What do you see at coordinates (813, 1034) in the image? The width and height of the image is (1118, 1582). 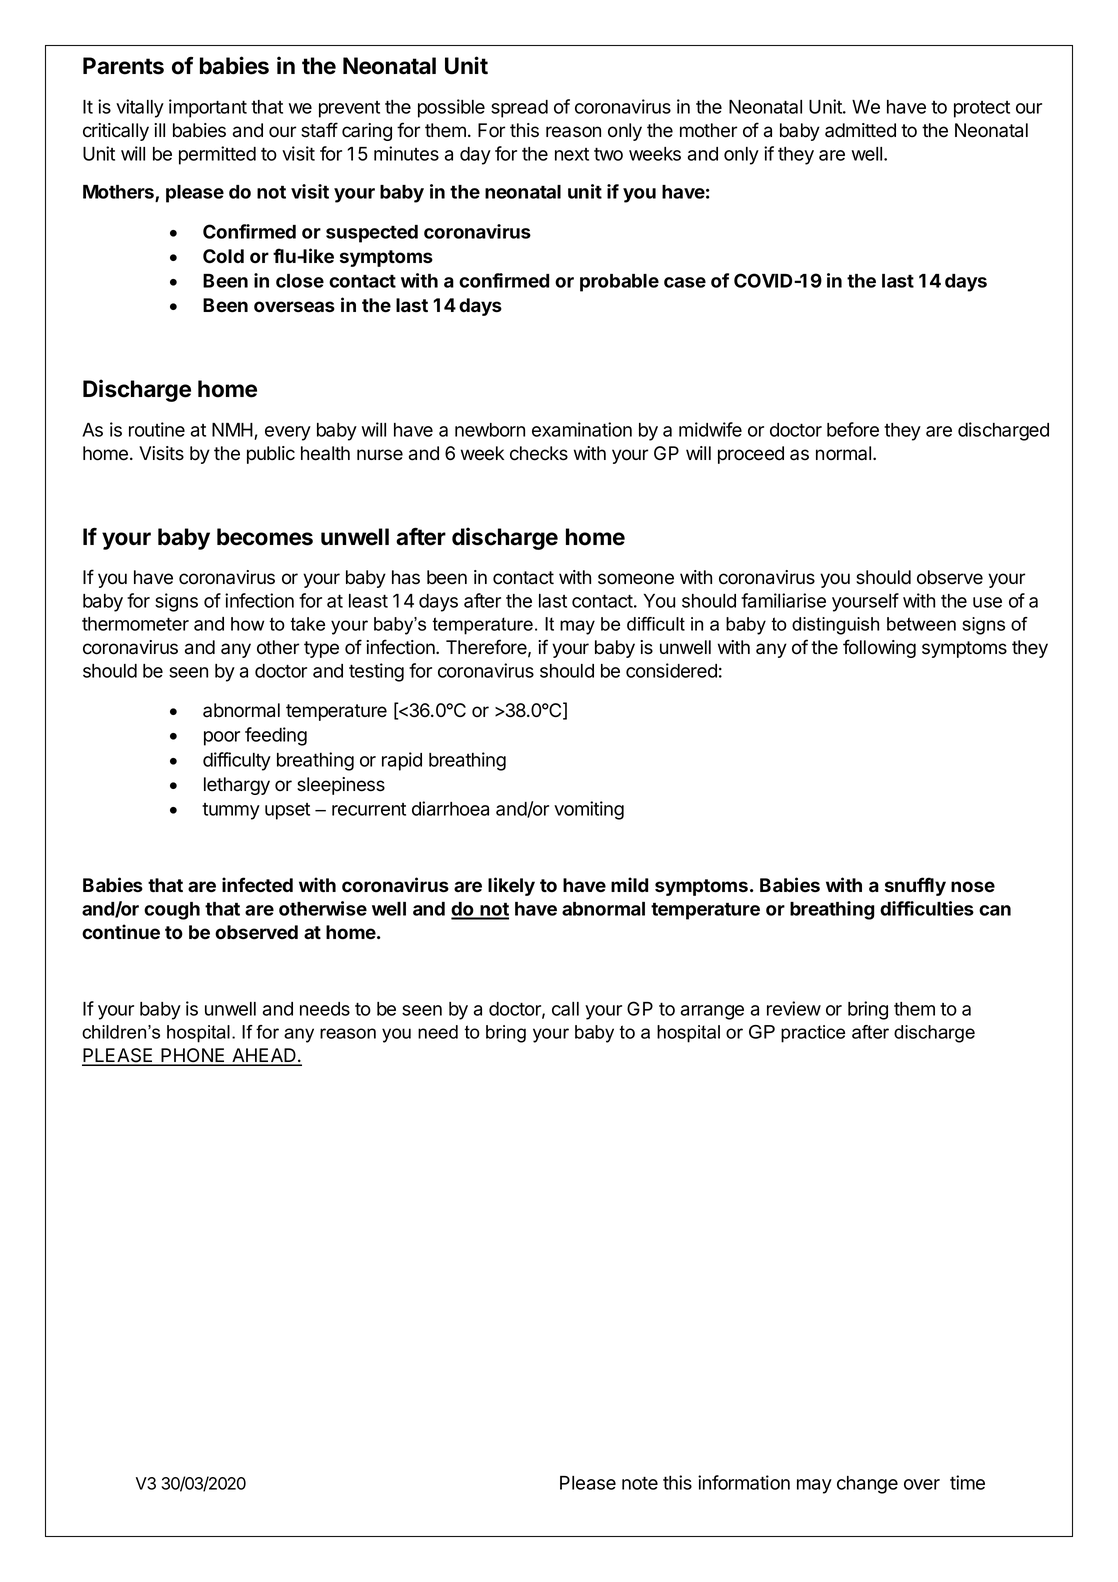 I see `practice` at bounding box center [813, 1034].
